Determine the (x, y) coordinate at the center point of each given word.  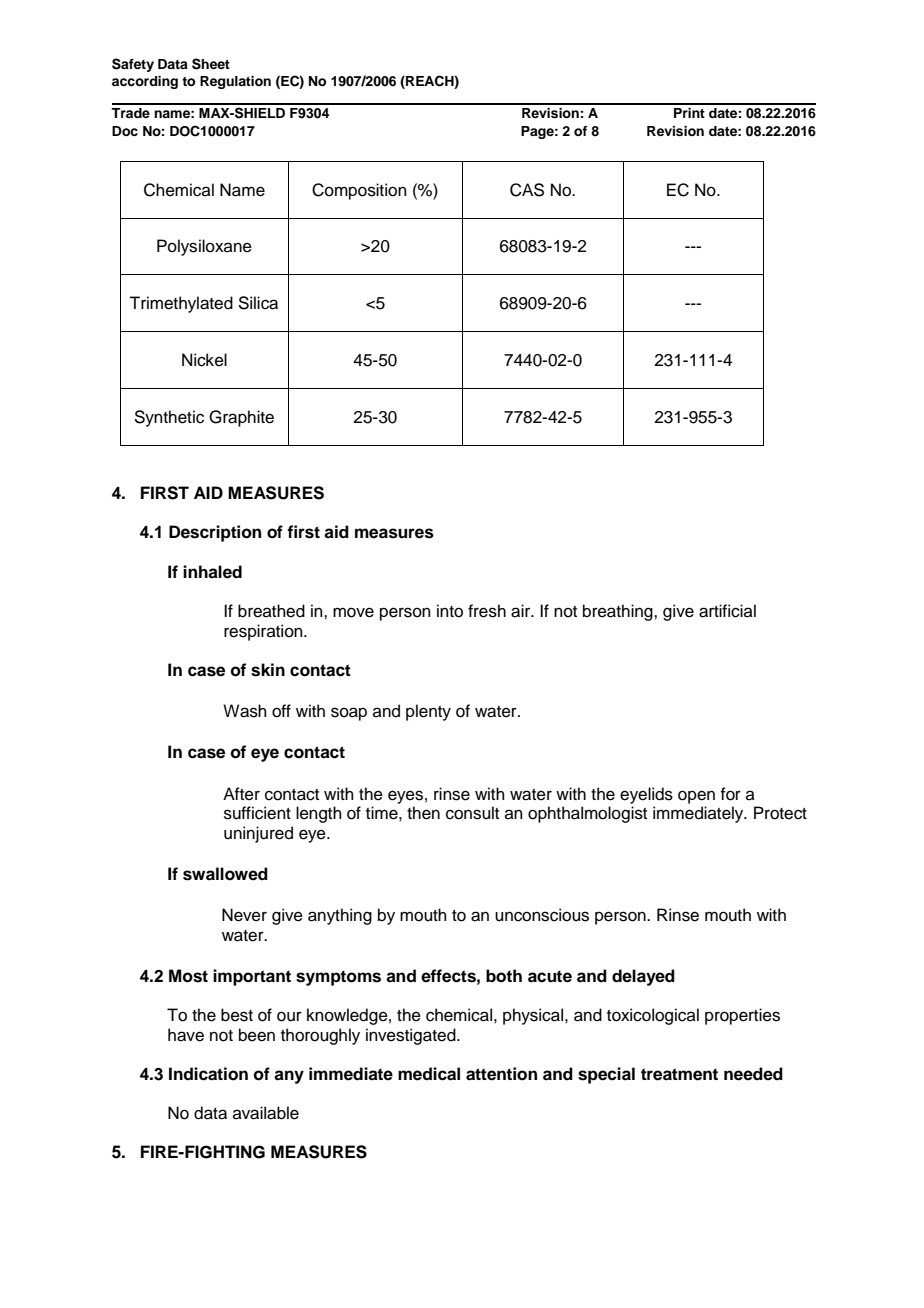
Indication (208, 1074)
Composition (359, 191)
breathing (619, 612)
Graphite (241, 418)
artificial (727, 611)
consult (472, 813)
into (450, 611)
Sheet (211, 64)
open (696, 797)
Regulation (235, 82)
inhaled (212, 572)
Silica (258, 303)
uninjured (258, 834)
